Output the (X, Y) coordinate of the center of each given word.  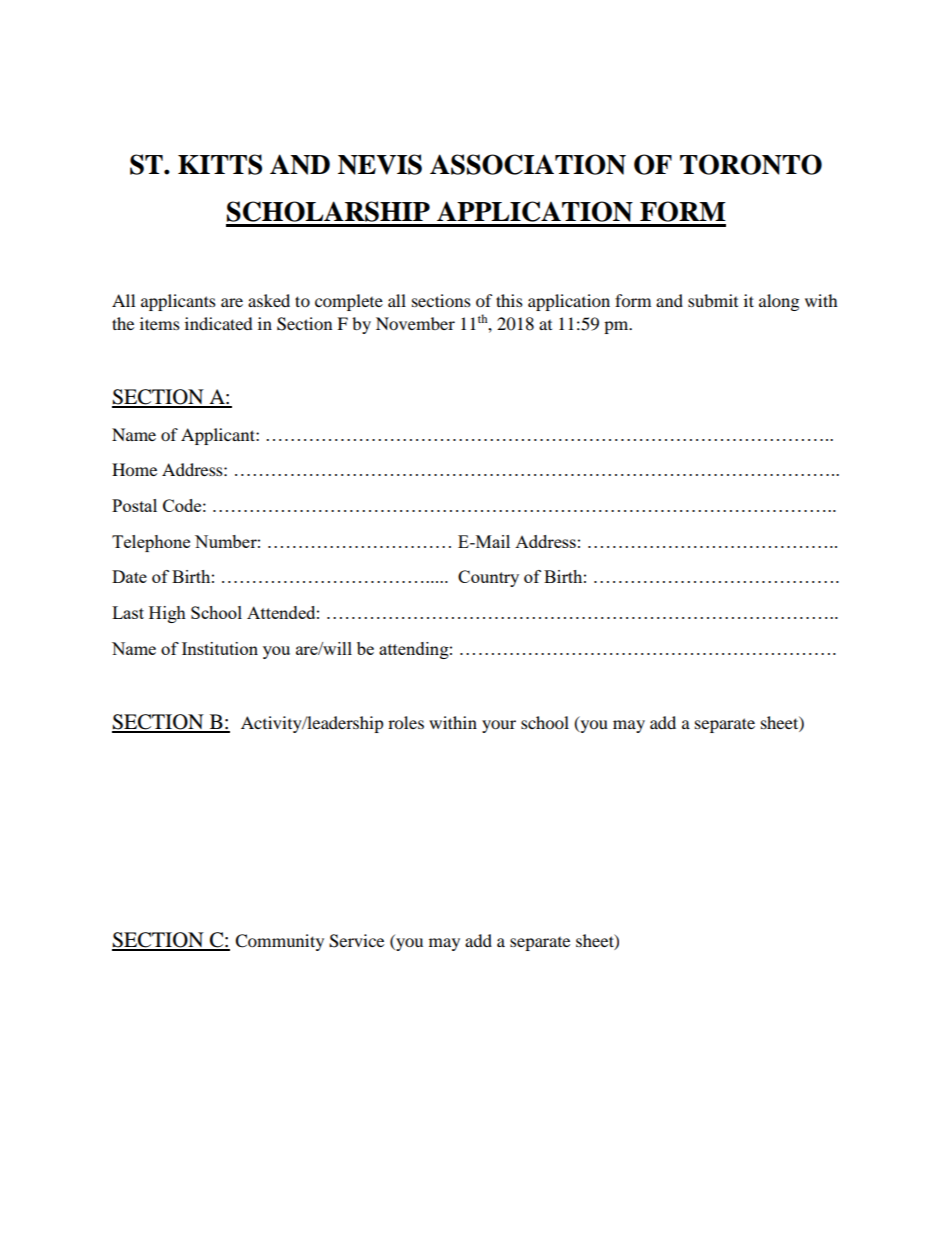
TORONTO (751, 164)
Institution (220, 648)
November (415, 323)
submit (713, 300)
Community (279, 942)
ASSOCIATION (528, 164)
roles (406, 722)
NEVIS (380, 164)
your (499, 726)
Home (134, 469)
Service (356, 941)
